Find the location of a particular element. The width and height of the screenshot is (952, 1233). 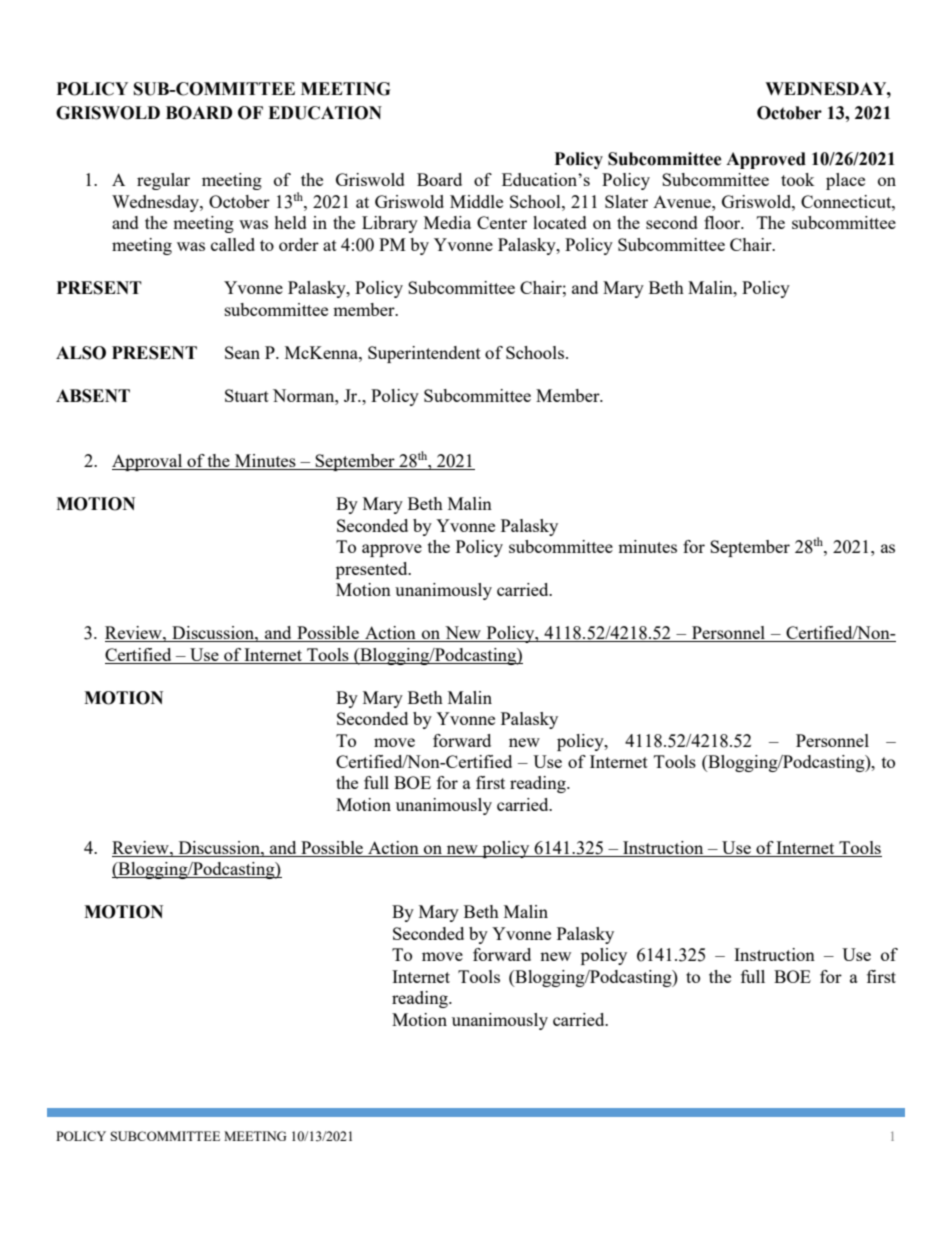

Middle is located at coordinates (476, 201).
